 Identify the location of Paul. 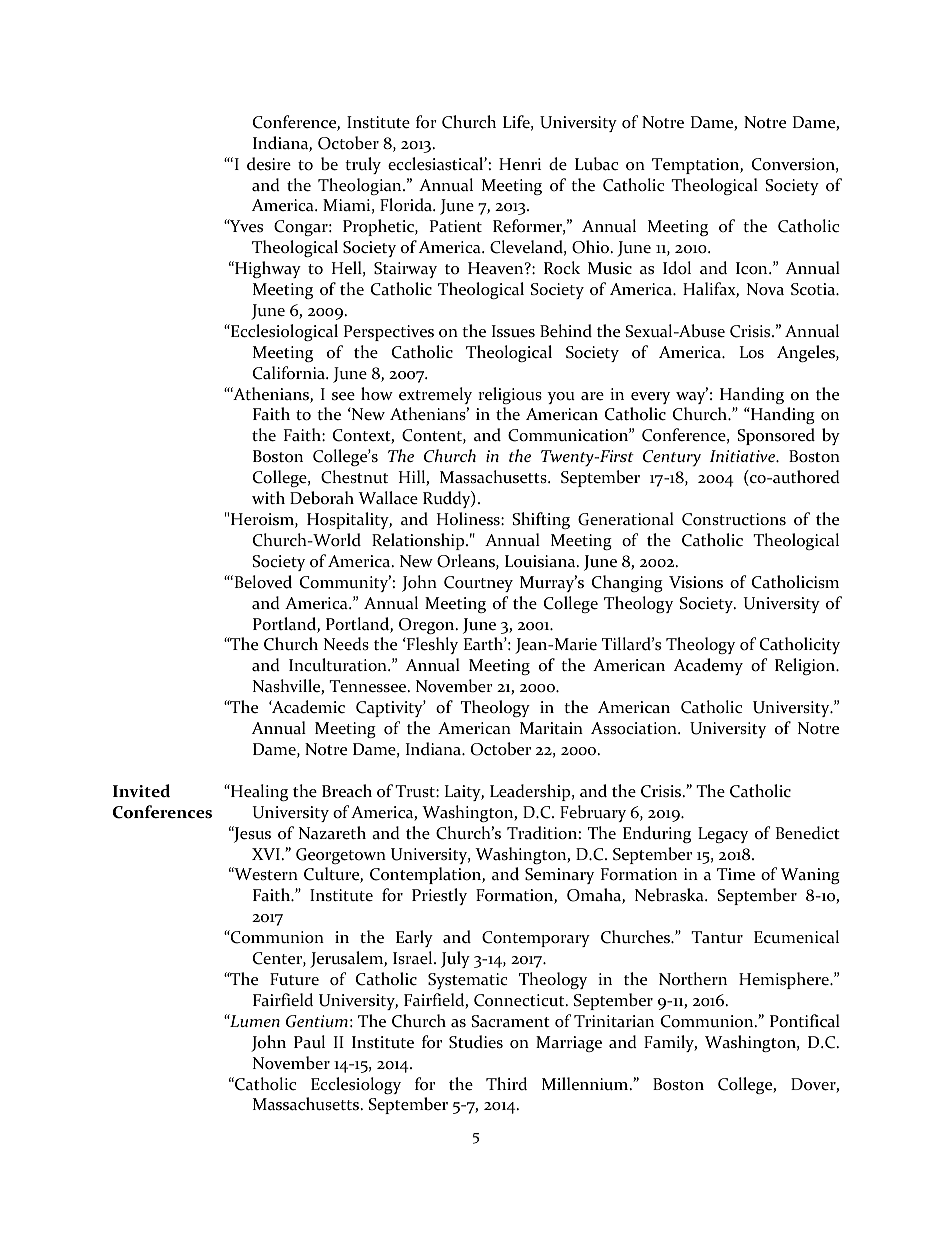
(309, 1042).
